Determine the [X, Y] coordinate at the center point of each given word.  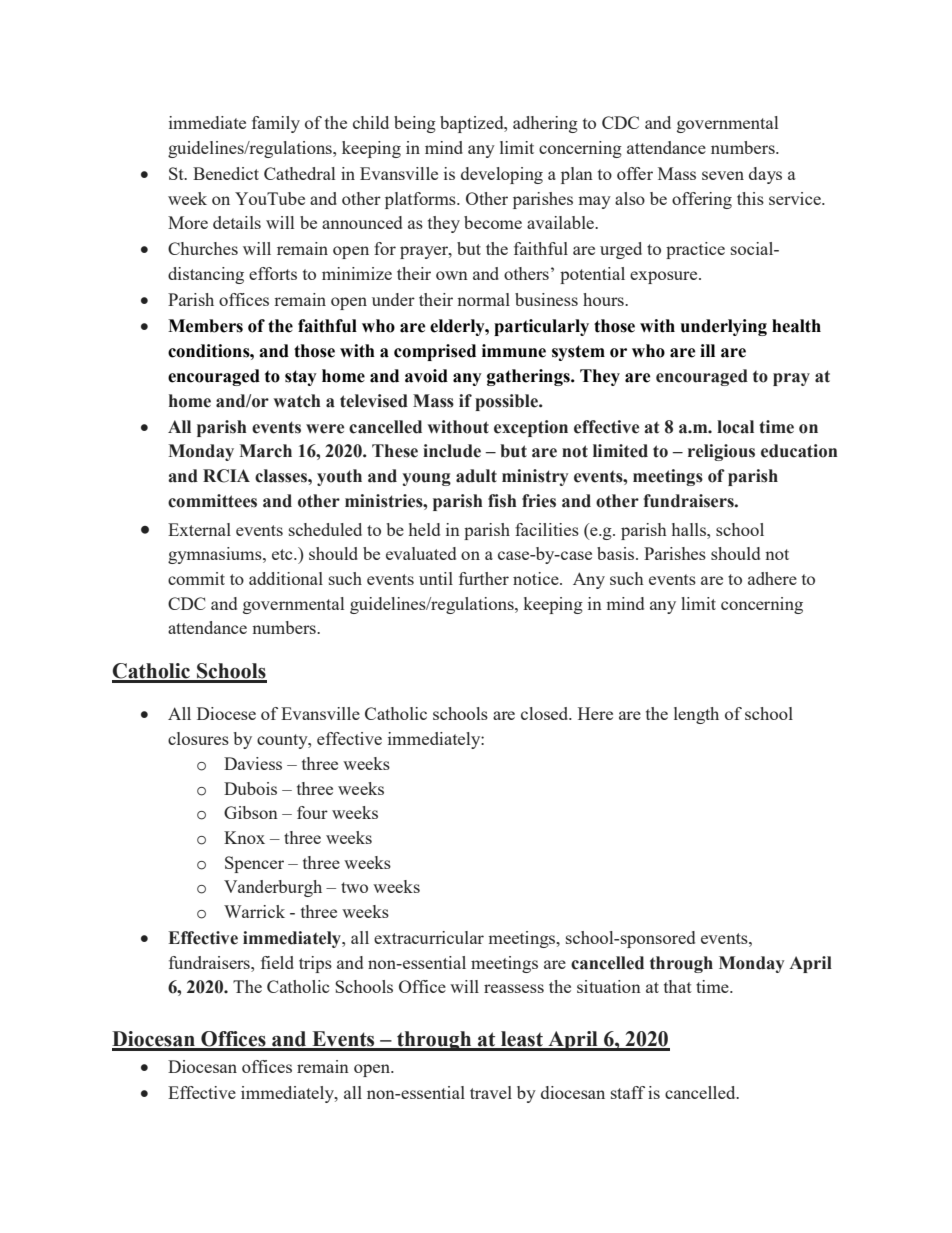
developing [502, 175]
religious [721, 452]
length [696, 715]
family [276, 124]
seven [723, 175]
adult [476, 476]
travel [491, 1092]
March [265, 451]
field [277, 962]
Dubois [250, 788]
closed [546, 713]
